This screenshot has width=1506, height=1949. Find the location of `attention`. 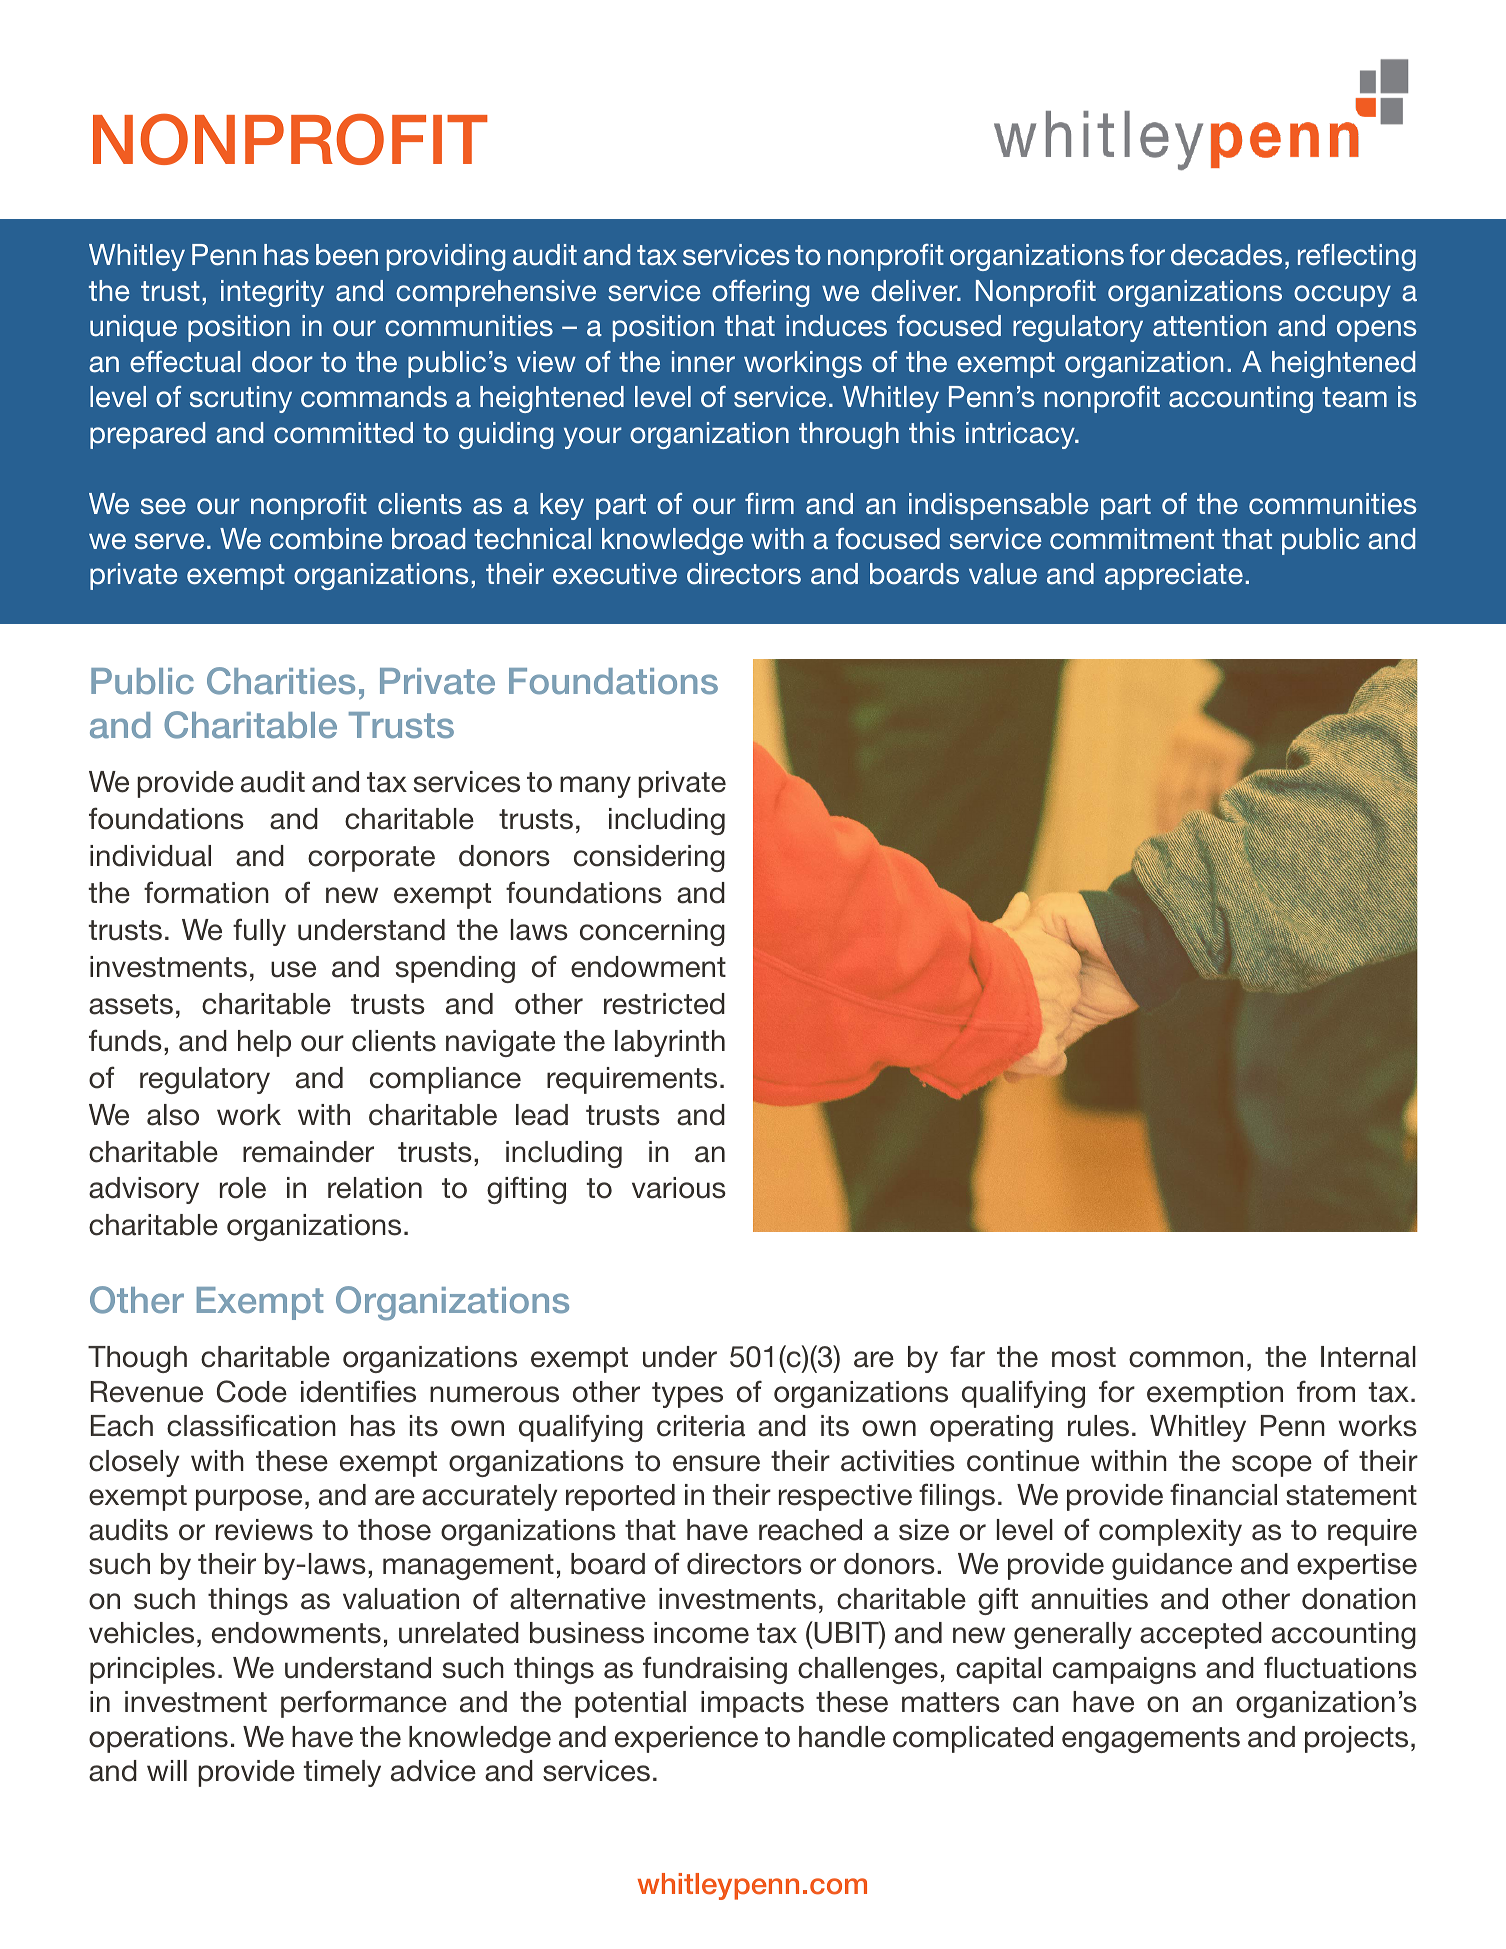

attention is located at coordinates (1209, 326).
